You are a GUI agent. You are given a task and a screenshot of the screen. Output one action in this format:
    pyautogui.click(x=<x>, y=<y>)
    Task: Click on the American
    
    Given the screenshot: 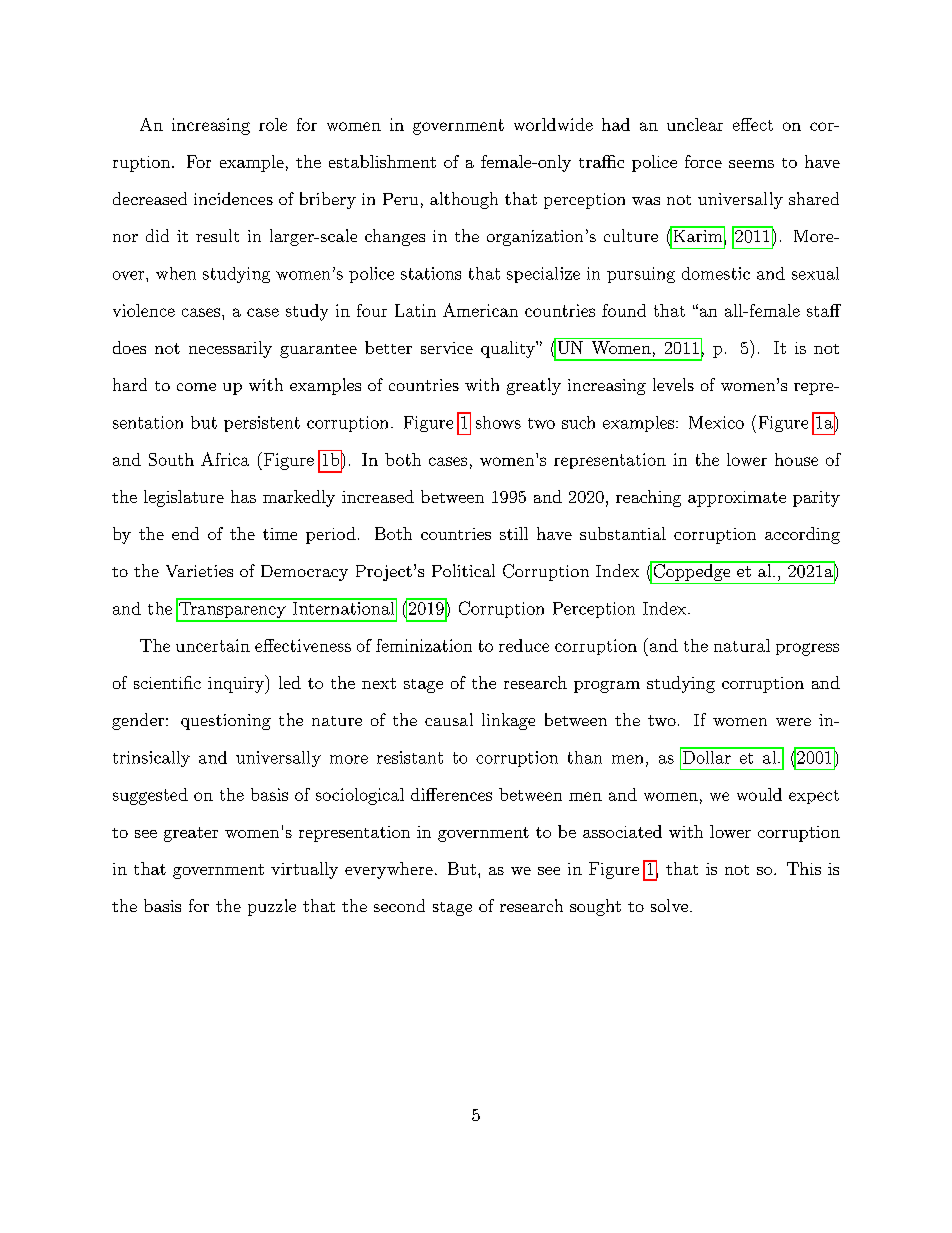 What is the action you would take?
    pyautogui.click(x=480, y=310)
